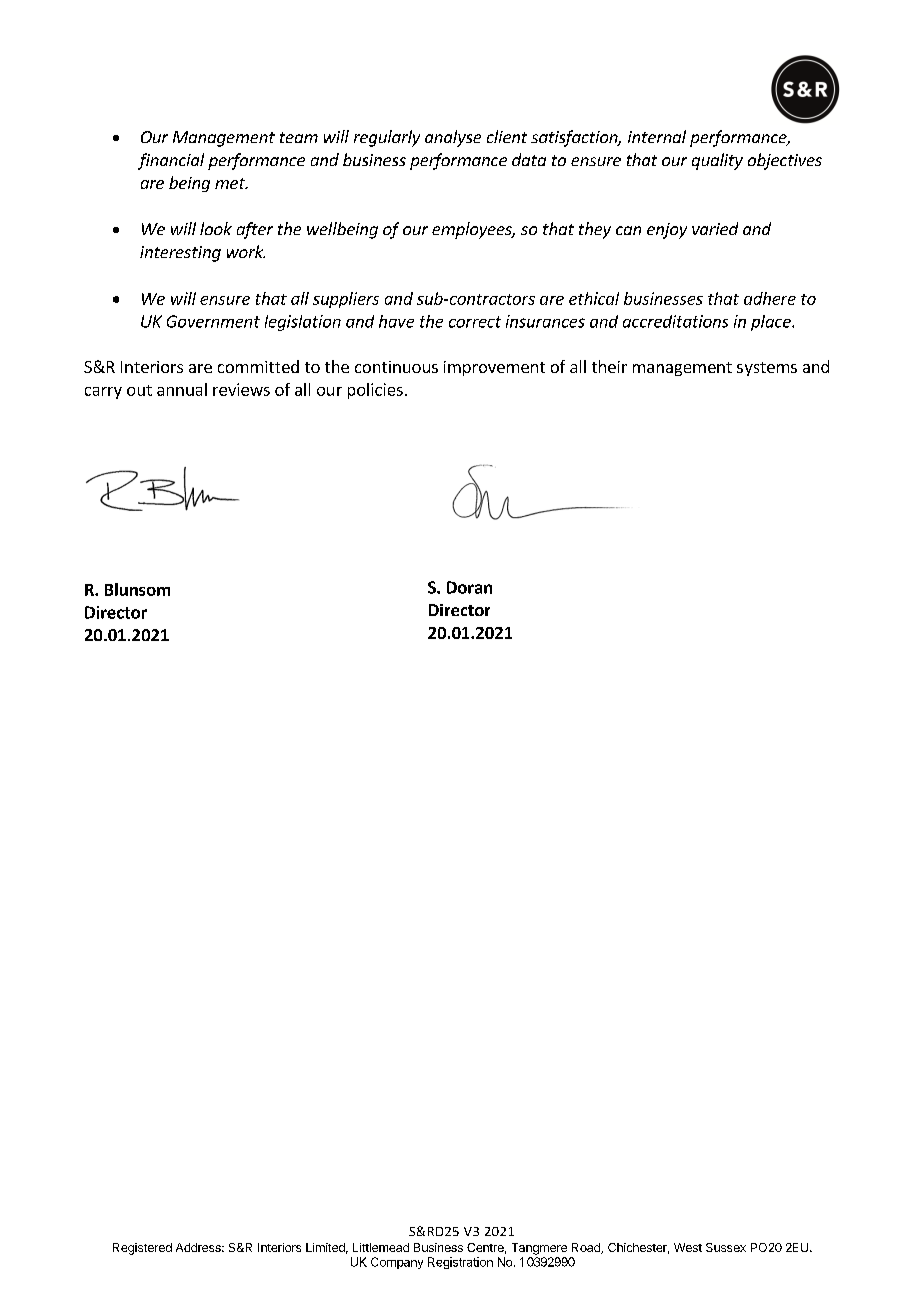 This document has height=1308, width=924. What do you see at coordinates (609, 366) in the document?
I see `their` at bounding box center [609, 366].
